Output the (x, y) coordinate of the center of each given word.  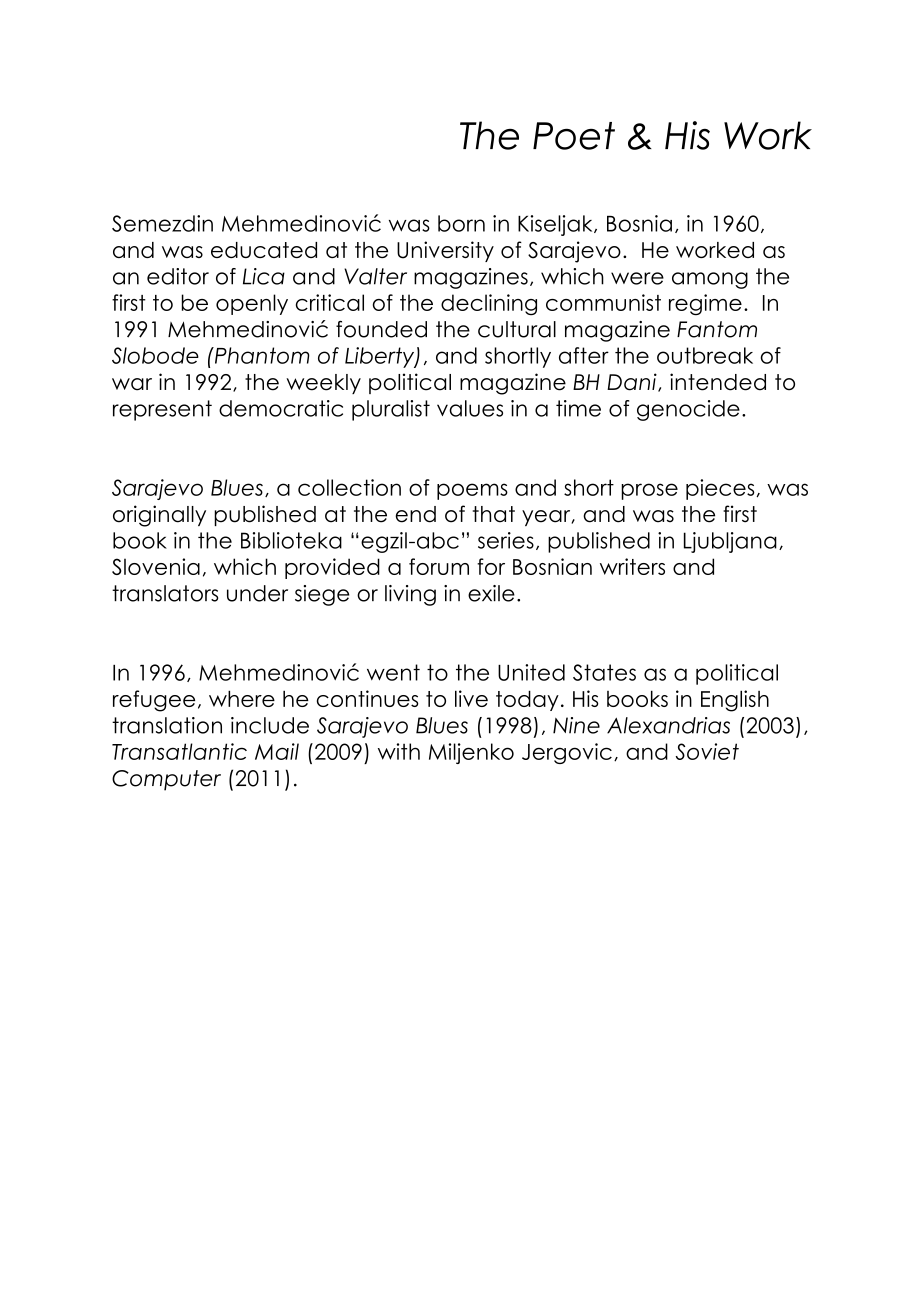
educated (264, 250)
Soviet (707, 751)
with (399, 751)
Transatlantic (179, 751)
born (461, 223)
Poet (574, 136)
